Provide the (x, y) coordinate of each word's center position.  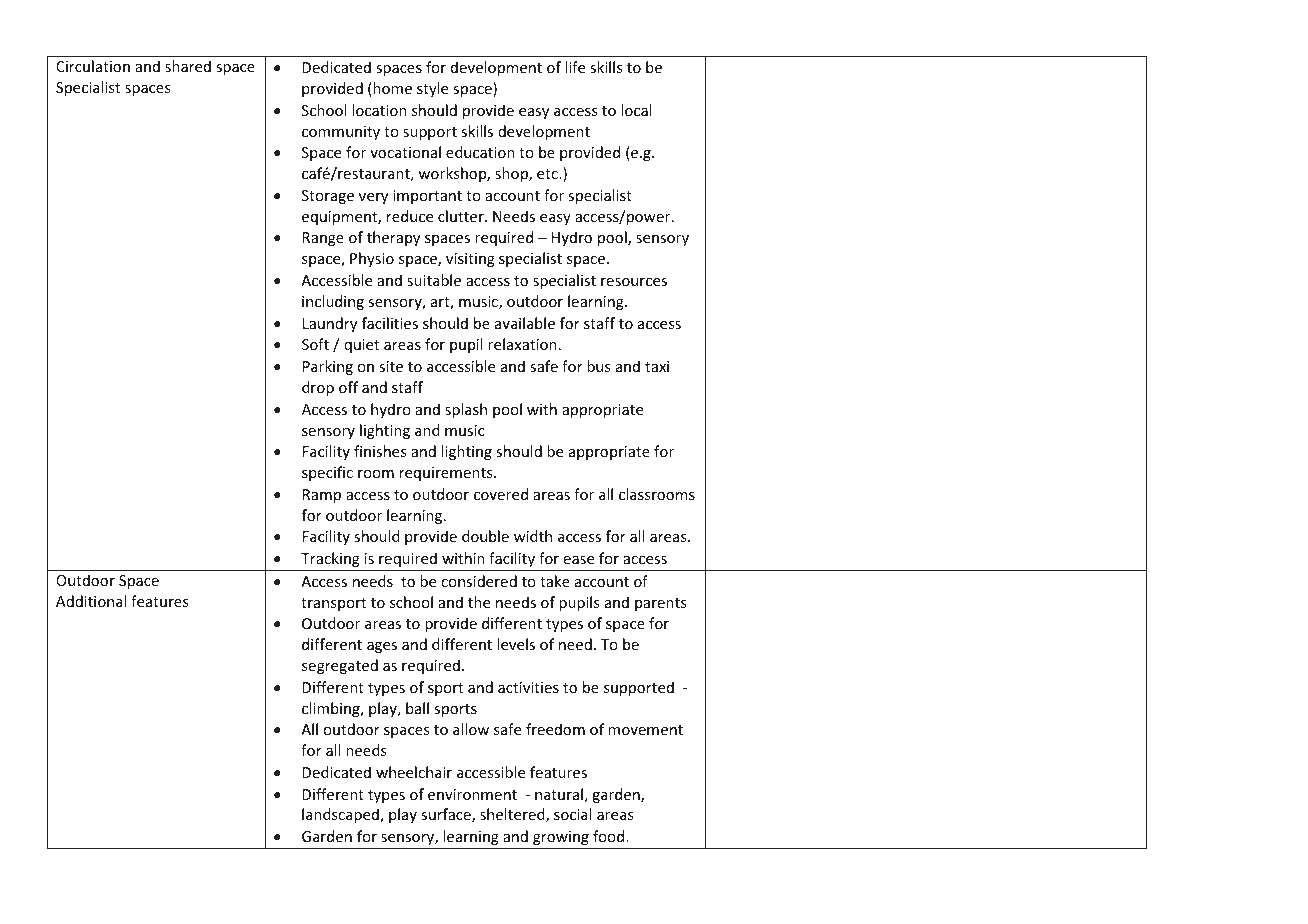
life (575, 67)
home (391, 89)
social (572, 814)
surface (447, 815)
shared (188, 66)
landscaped (341, 815)
